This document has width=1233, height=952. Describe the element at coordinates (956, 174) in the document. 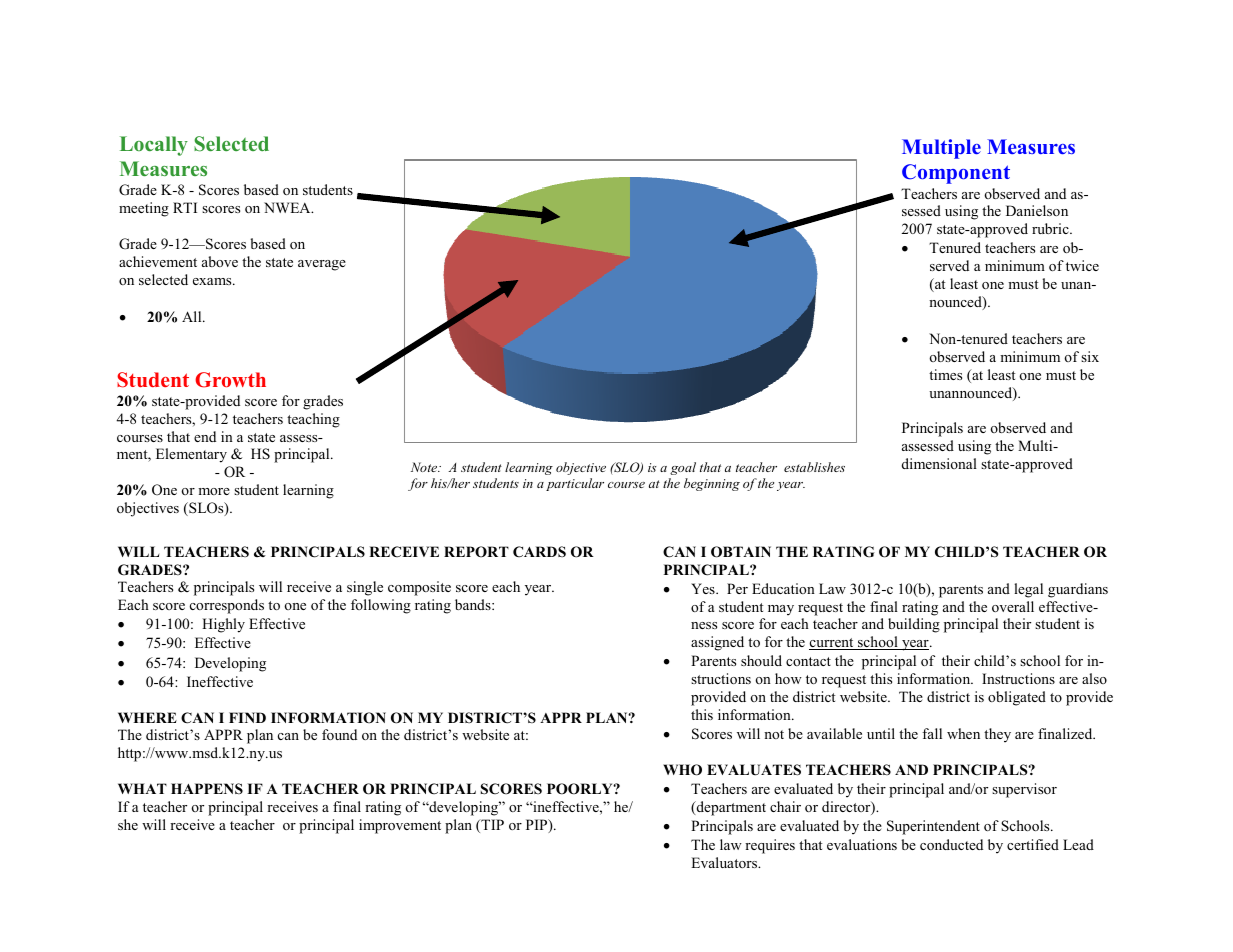

I see `Component` at that location.
